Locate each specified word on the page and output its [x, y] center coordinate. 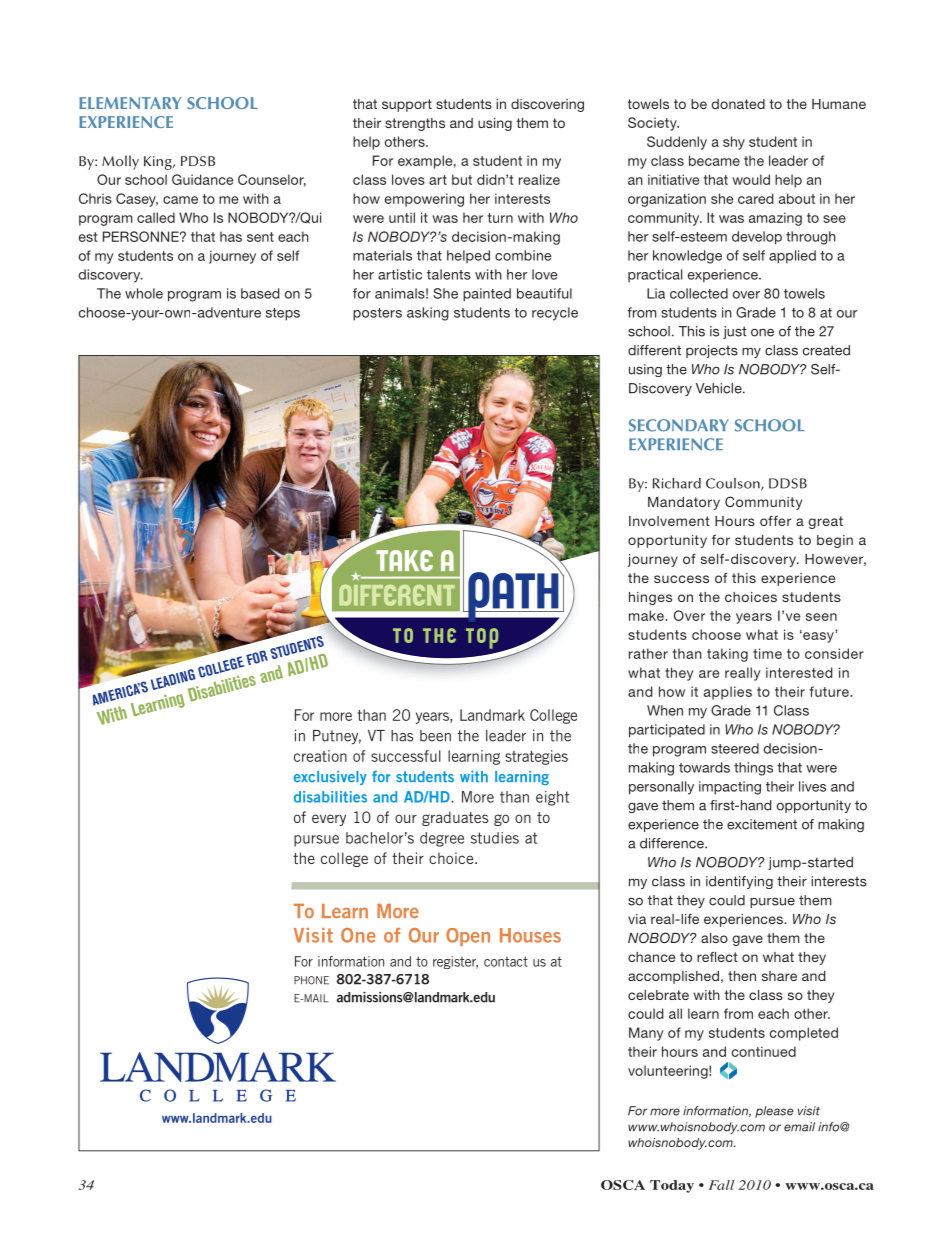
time [767, 653]
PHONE [311, 980]
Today [672, 1186]
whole [144, 293]
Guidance [202, 179]
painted [487, 295]
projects [712, 351]
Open [468, 937]
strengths [415, 124]
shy [734, 143]
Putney [337, 737]
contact [506, 961]
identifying [739, 882]
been [435, 736]
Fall [721, 1185]
